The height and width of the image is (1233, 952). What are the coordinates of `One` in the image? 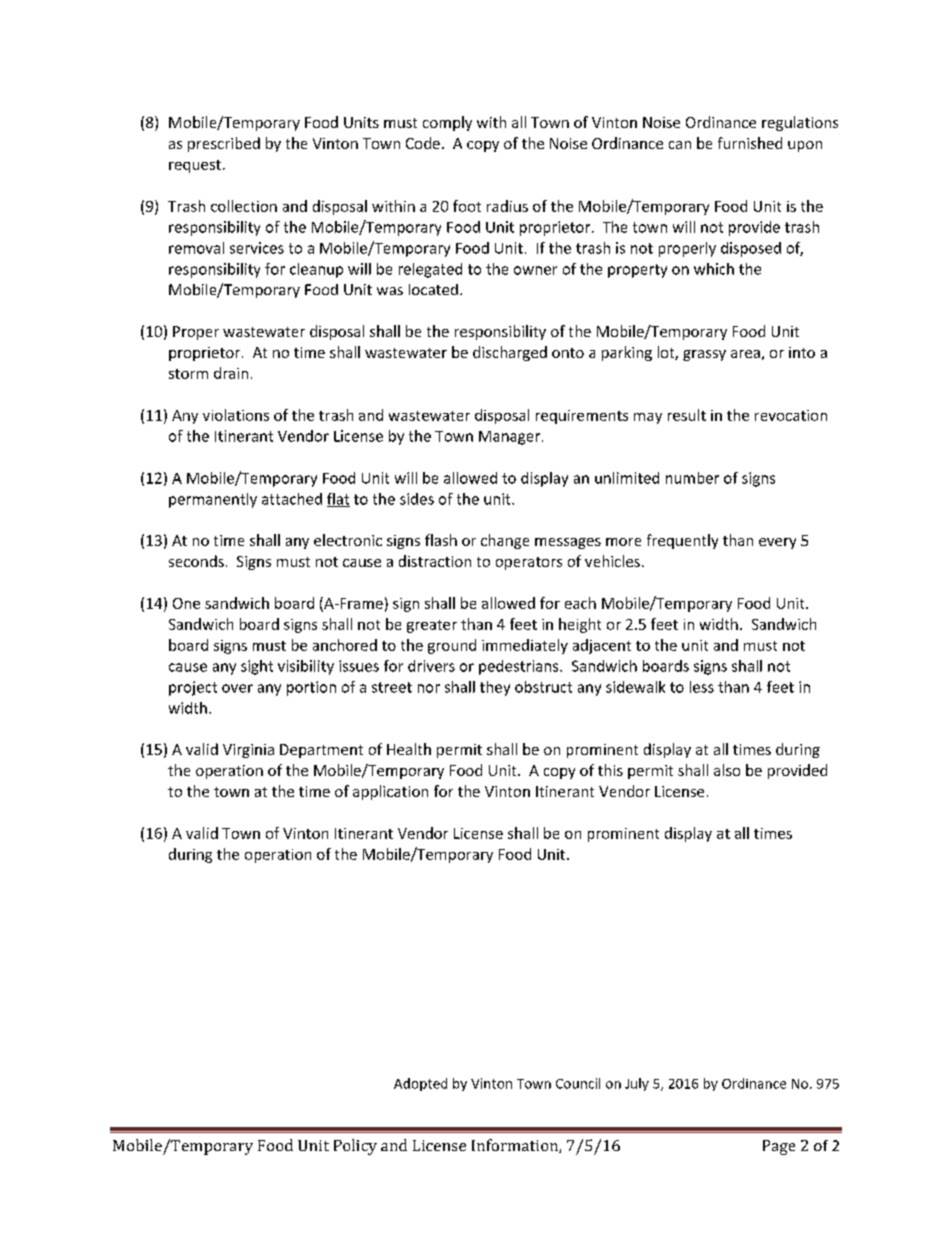 It's located at (186, 603).
